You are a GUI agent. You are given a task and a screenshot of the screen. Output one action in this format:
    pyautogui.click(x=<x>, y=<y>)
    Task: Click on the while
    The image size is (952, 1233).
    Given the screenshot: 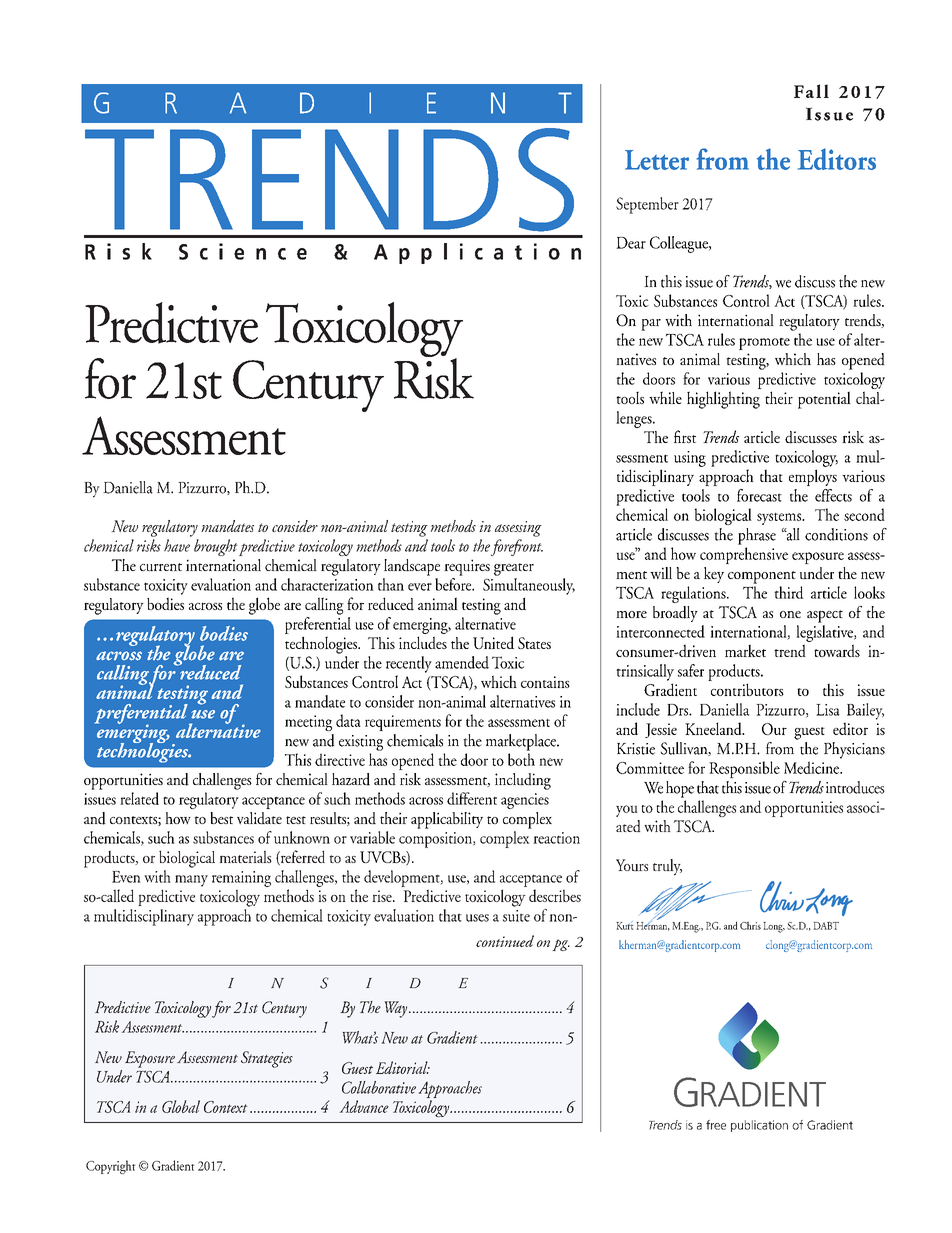 What is the action you would take?
    pyautogui.click(x=665, y=397)
